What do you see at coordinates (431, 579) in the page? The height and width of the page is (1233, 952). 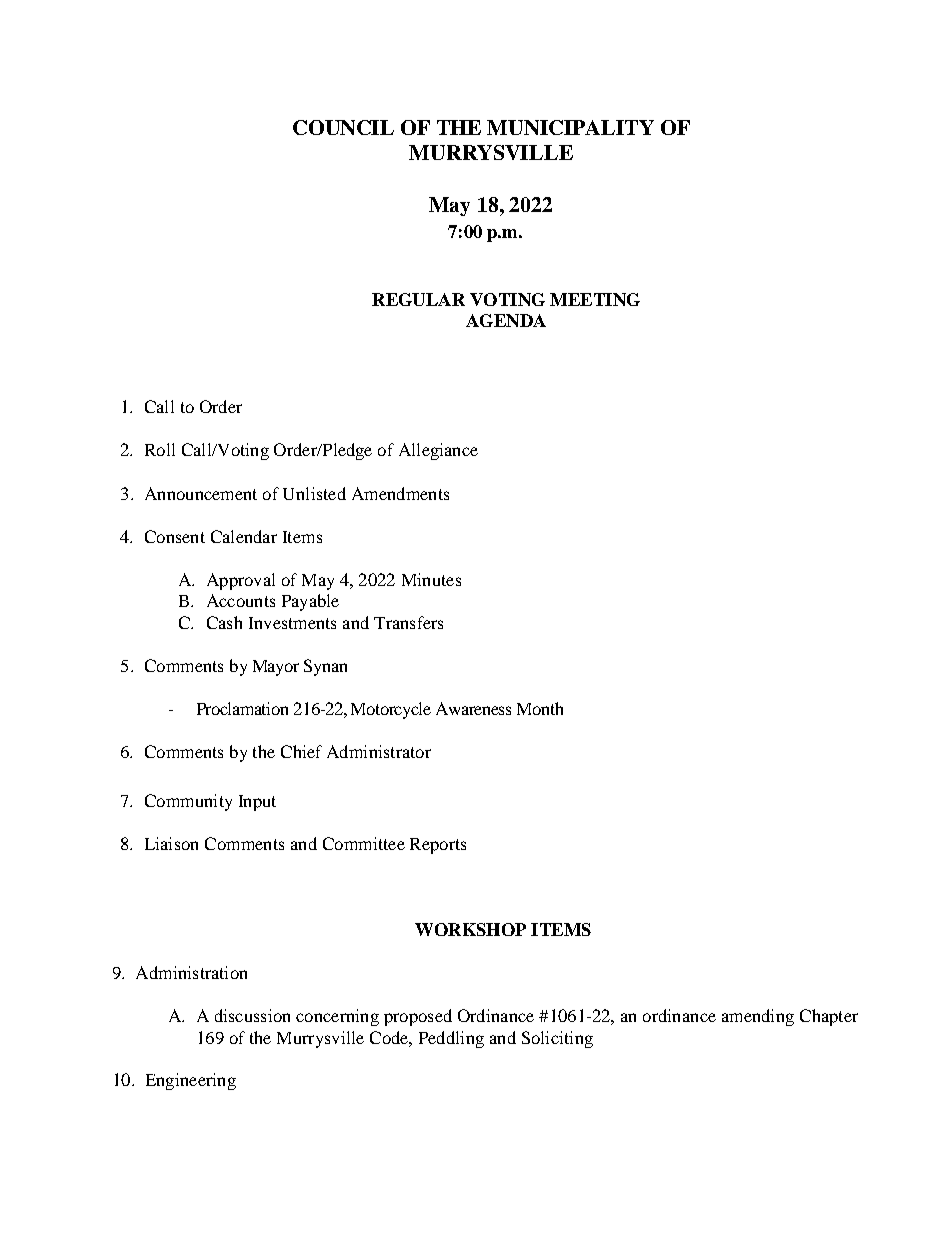 I see `Minutes` at bounding box center [431, 579].
